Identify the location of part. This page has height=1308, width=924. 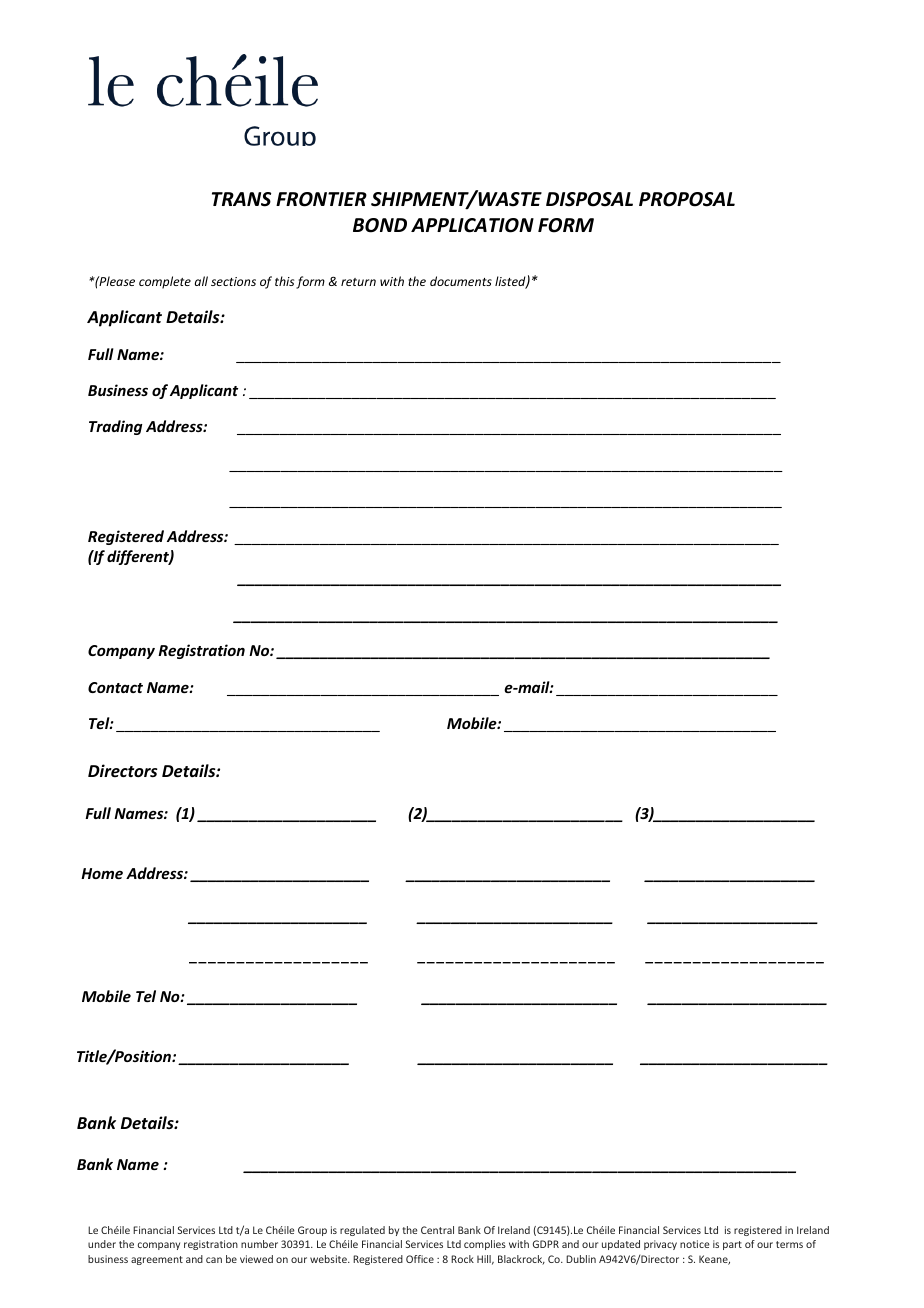
(732, 1245).
